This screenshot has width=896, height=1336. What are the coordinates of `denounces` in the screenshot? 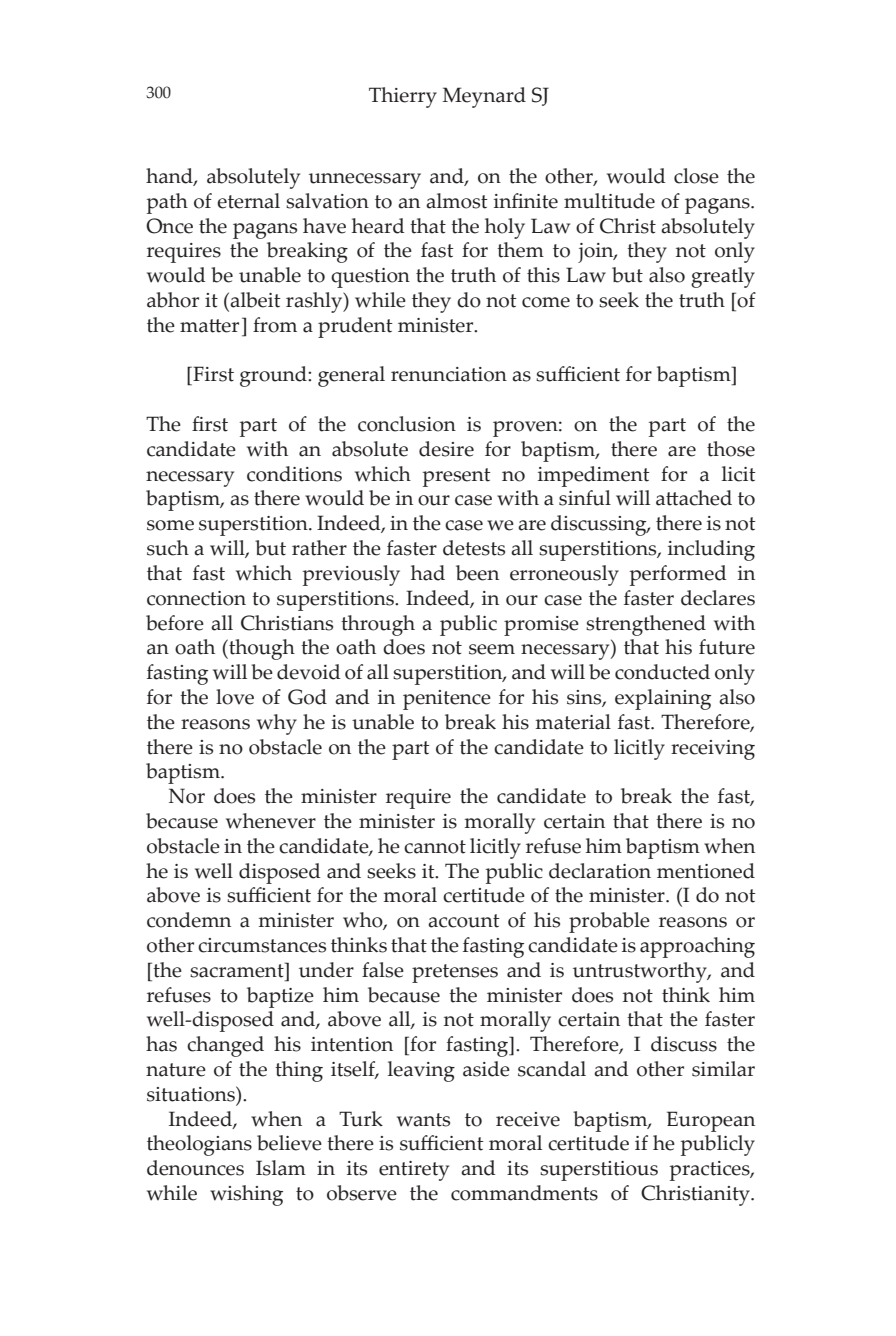 It's located at (195, 1168).
